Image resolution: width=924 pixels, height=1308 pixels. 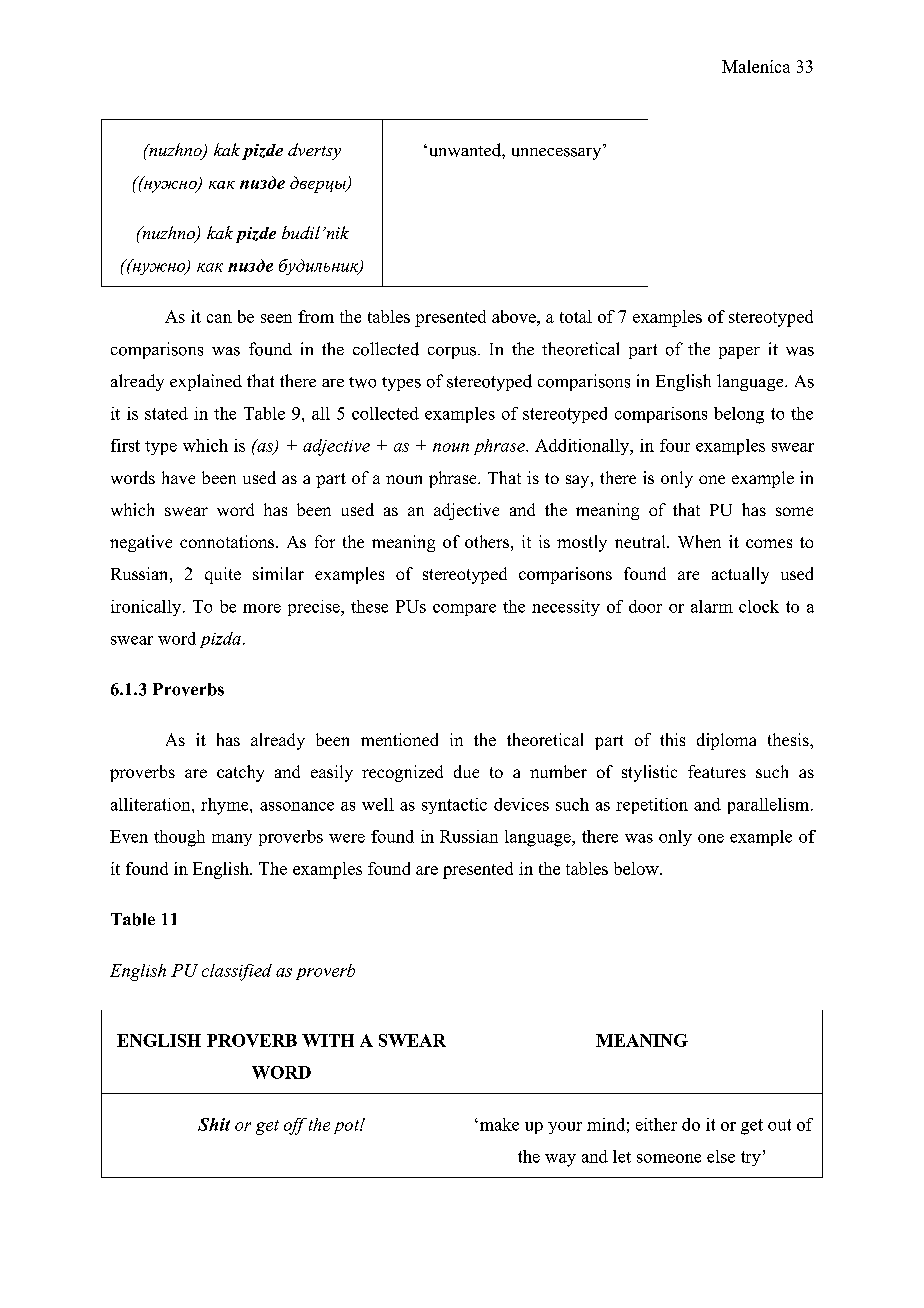 What do you see at coordinates (454, 806) in the image?
I see `syntactic` at bounding box center [454, 806].
